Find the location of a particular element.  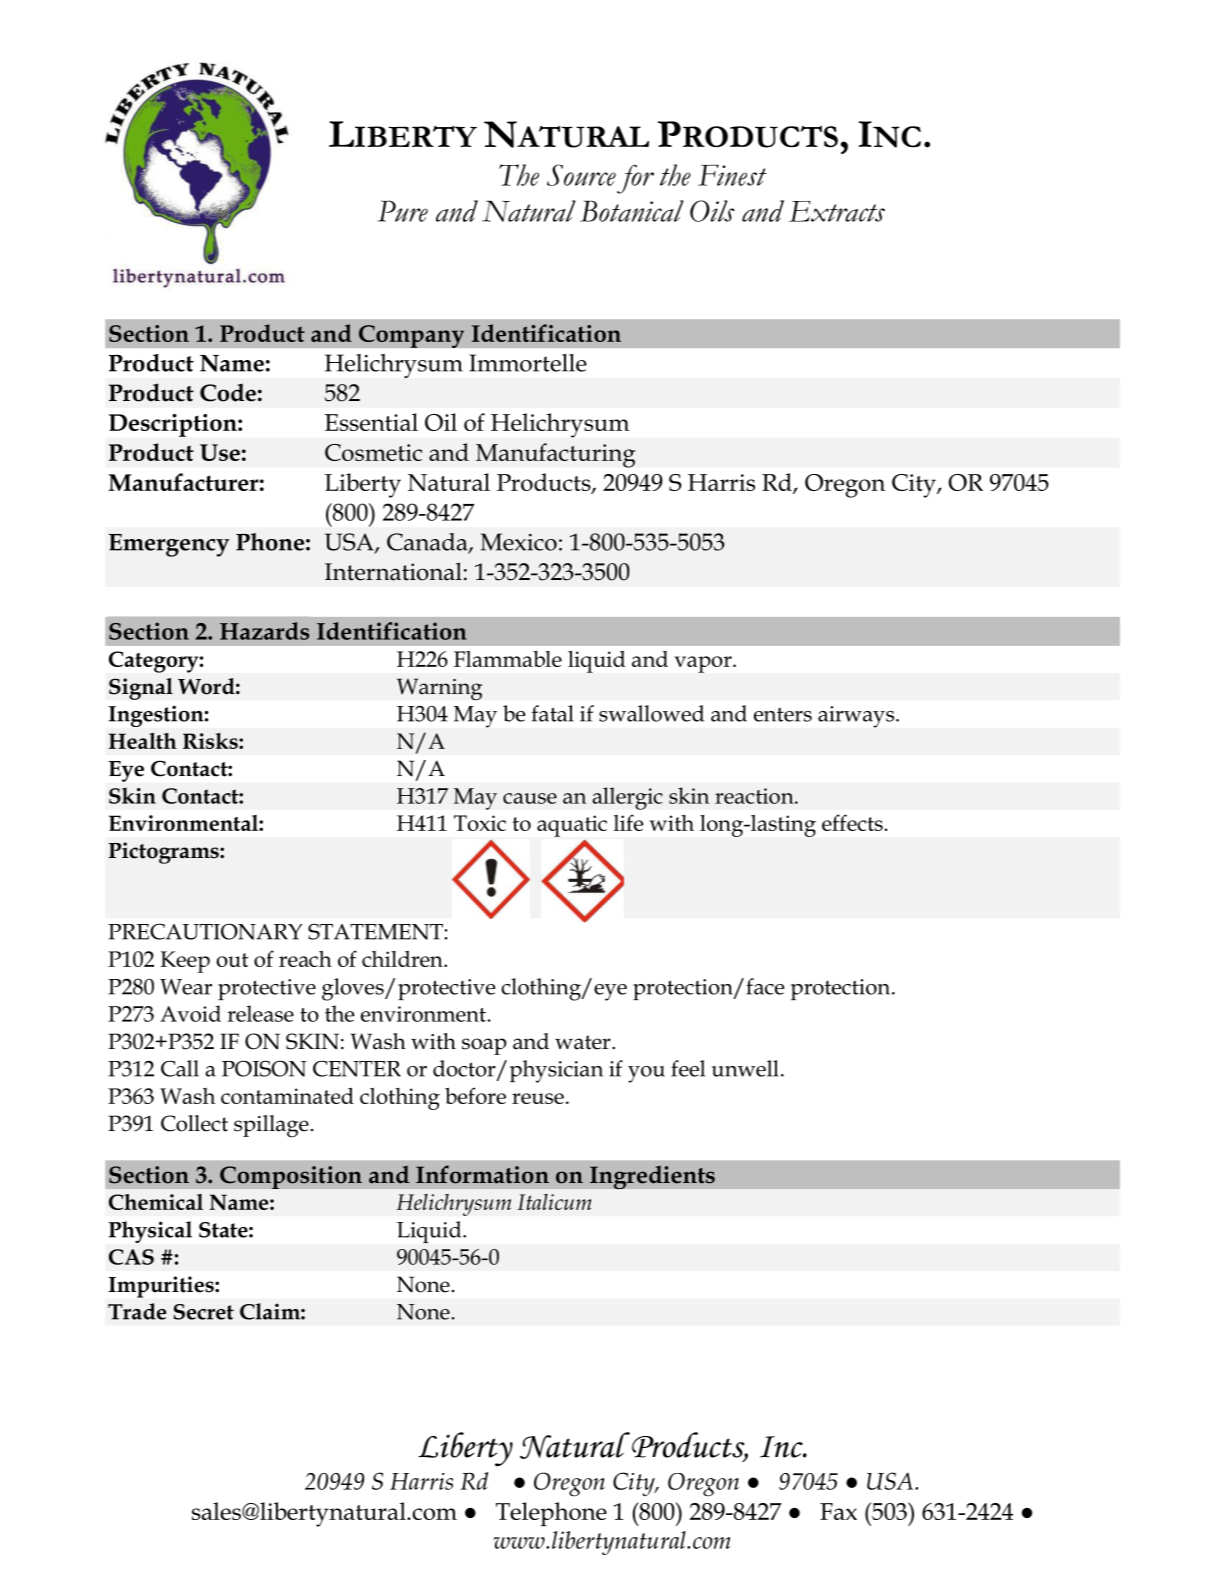

Finest is located at coordinates (732, 175).
